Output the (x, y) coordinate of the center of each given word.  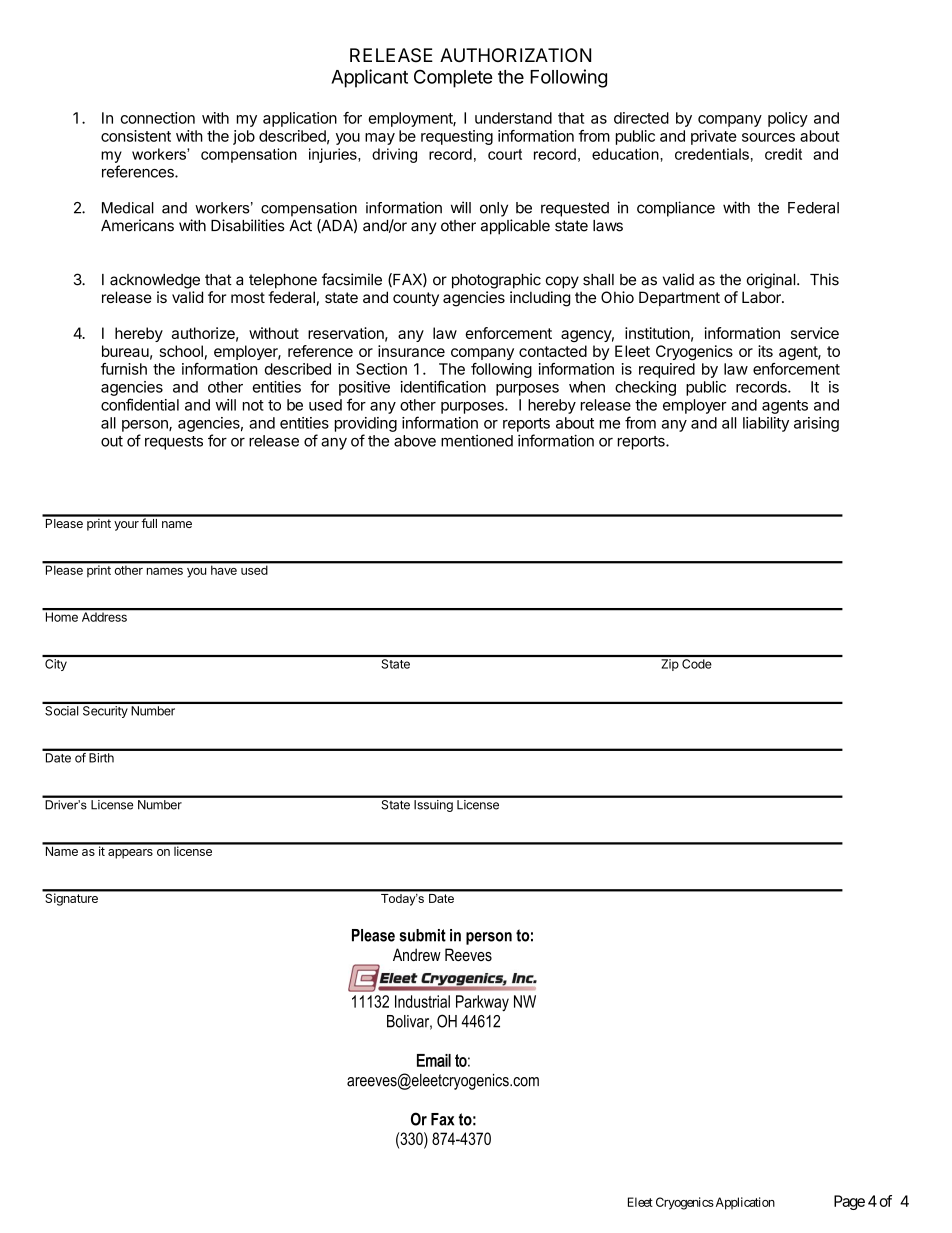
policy (788, 119)
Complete (453, 78)
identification (443, 386)
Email (434, 1060)
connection (157, 118)
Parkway (482, 1003)
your (126, 526)
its (765, 351)
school (181, 351)
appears (130, 854)
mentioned (477, 441)
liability (766, 424)
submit (423, 935)
